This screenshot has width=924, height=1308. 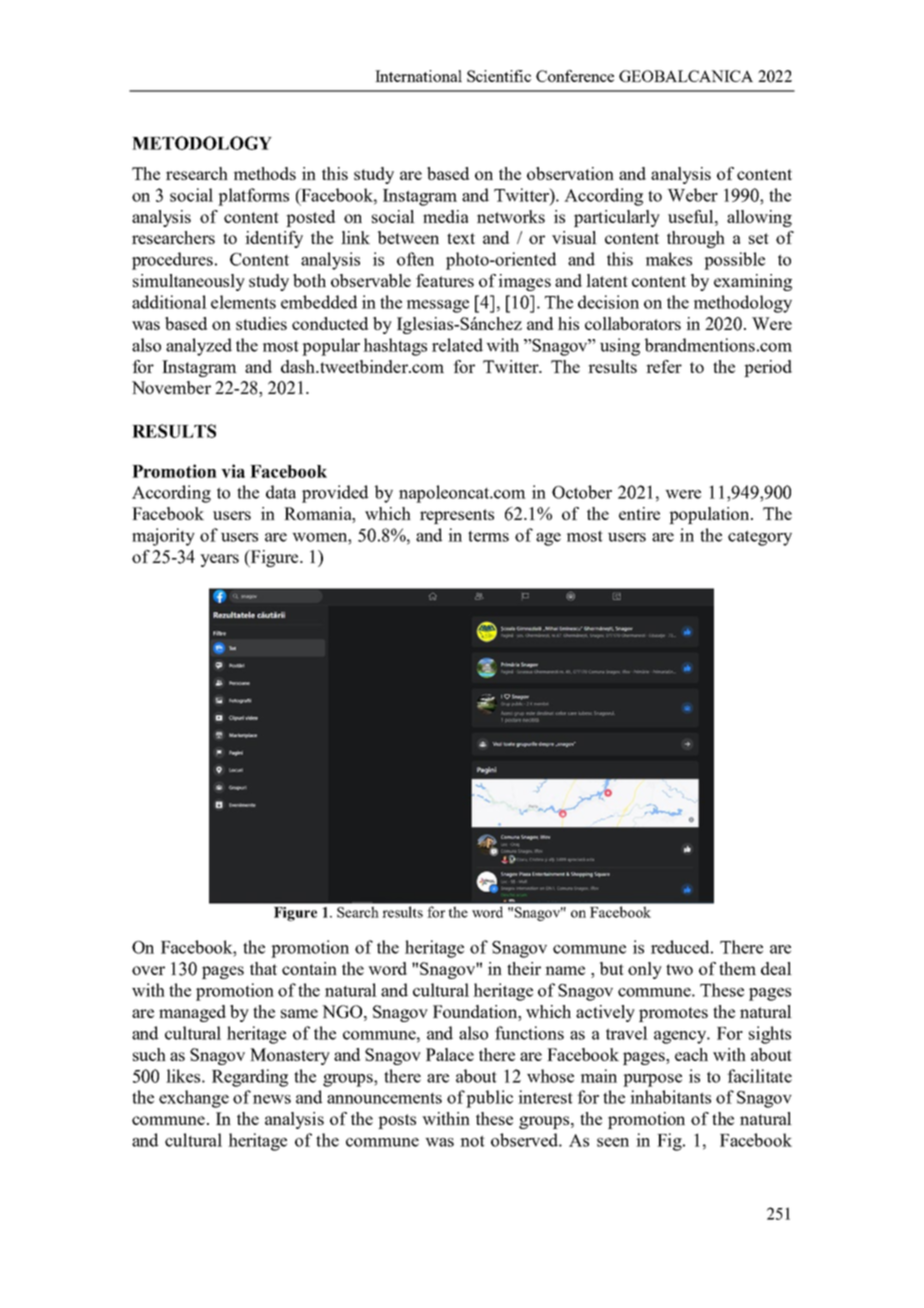 I want to click on years, so click(x=219, y=560).
